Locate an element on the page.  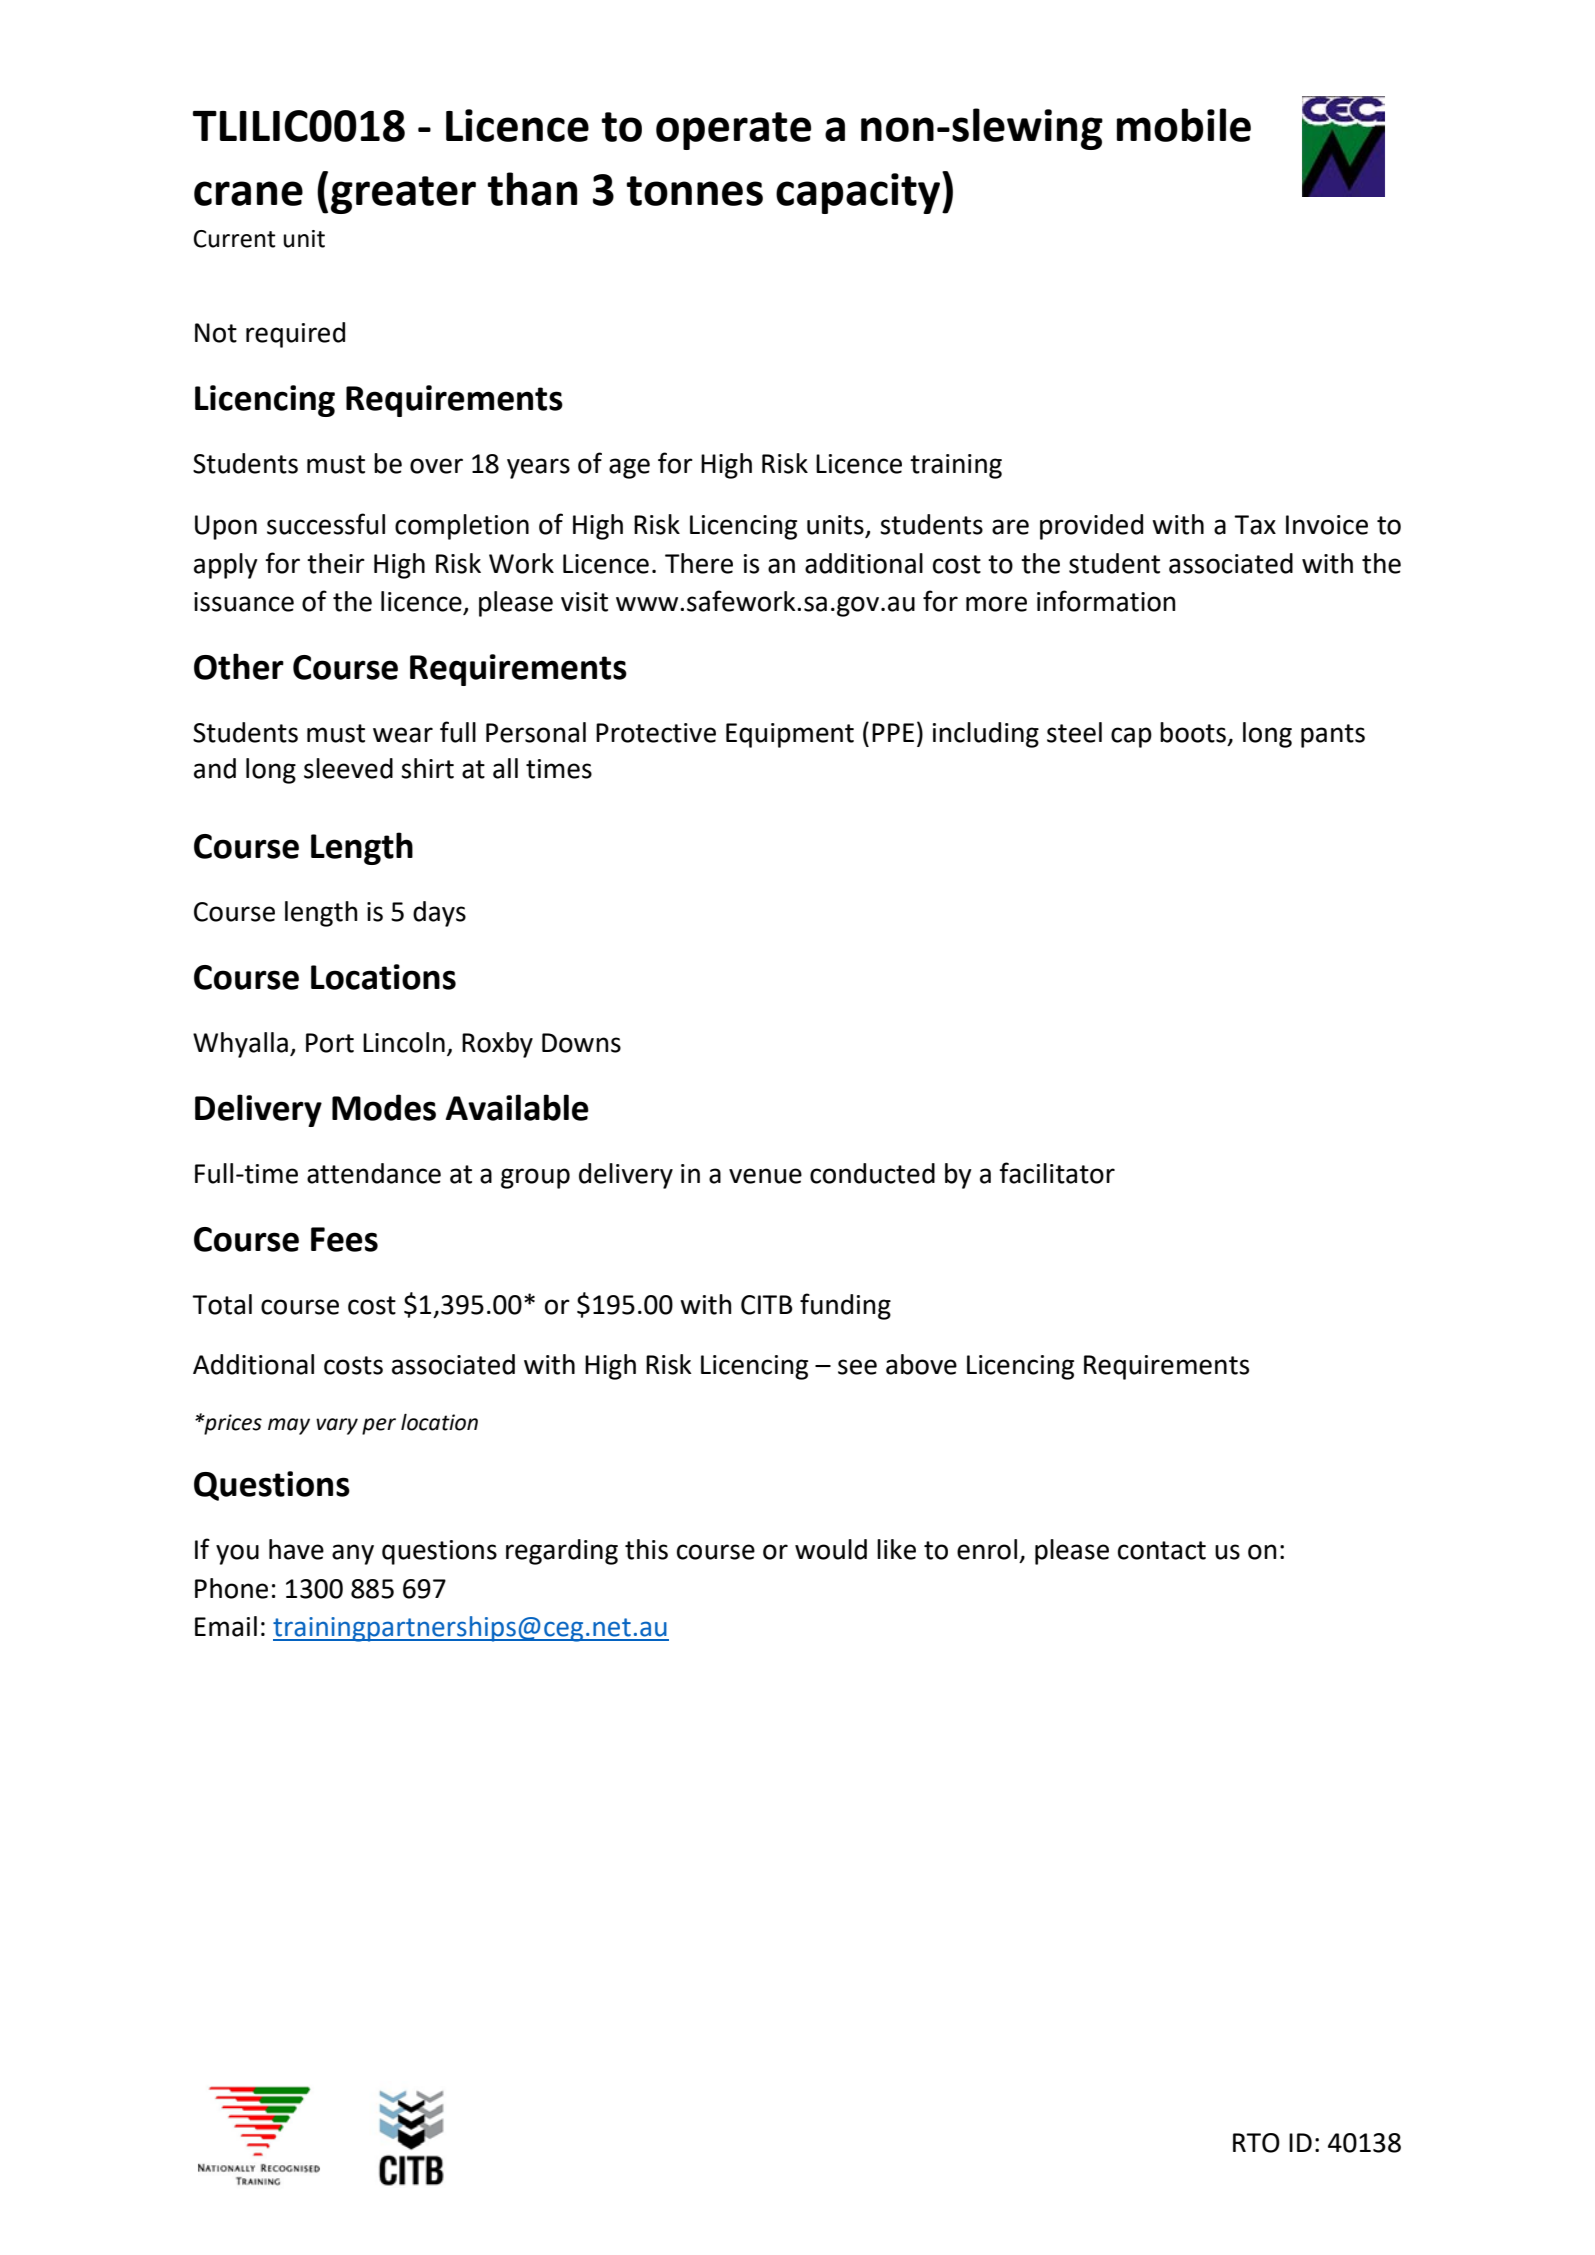
mobile is located at coordinates (1184, 125).
